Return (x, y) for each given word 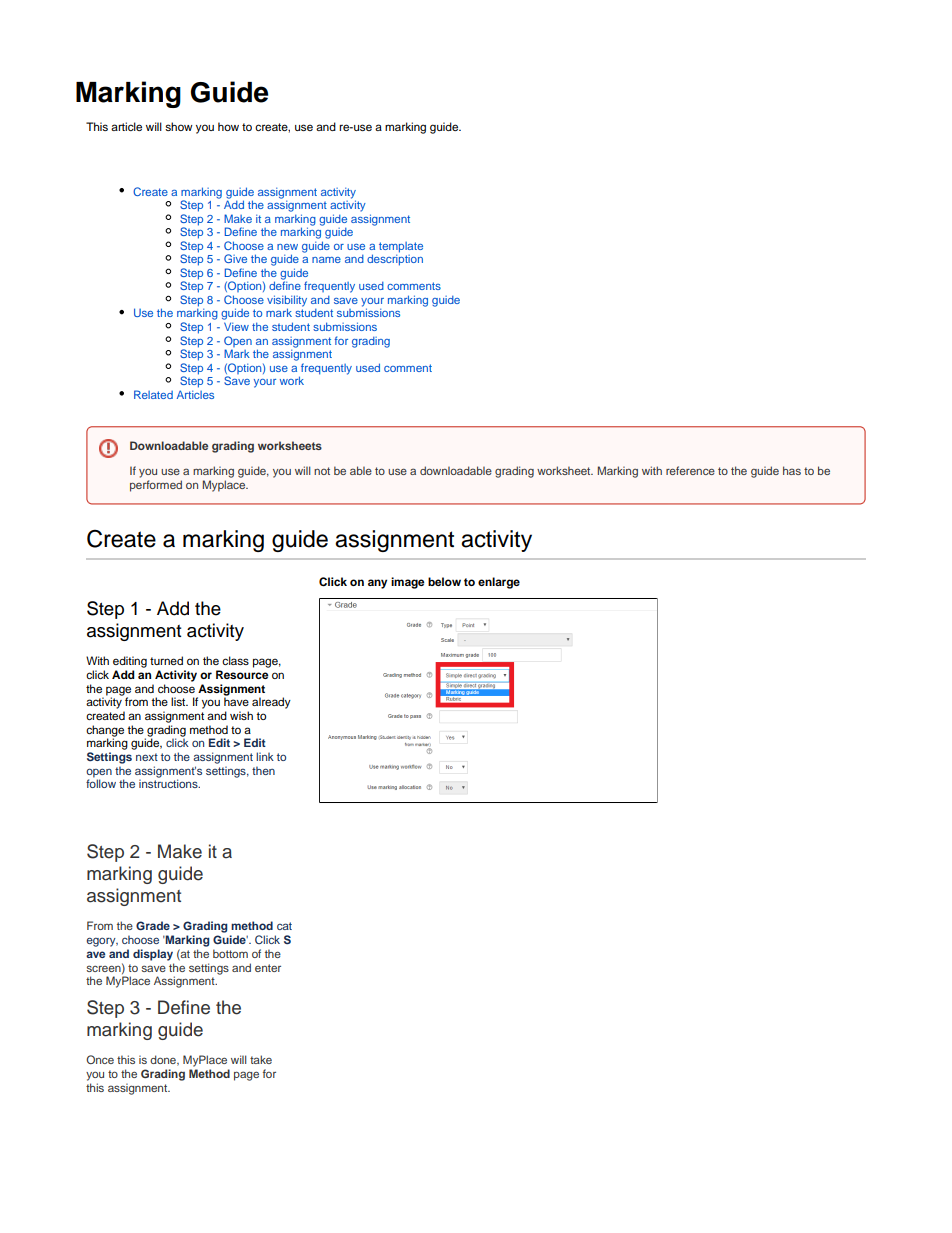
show (179, 126)
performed (156, 486)
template (401, 247)
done (164, 1060)
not (322, 471)
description (395, 259)
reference (690, 470)
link (265, 756)
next (147, 757)
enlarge (499, 583)
